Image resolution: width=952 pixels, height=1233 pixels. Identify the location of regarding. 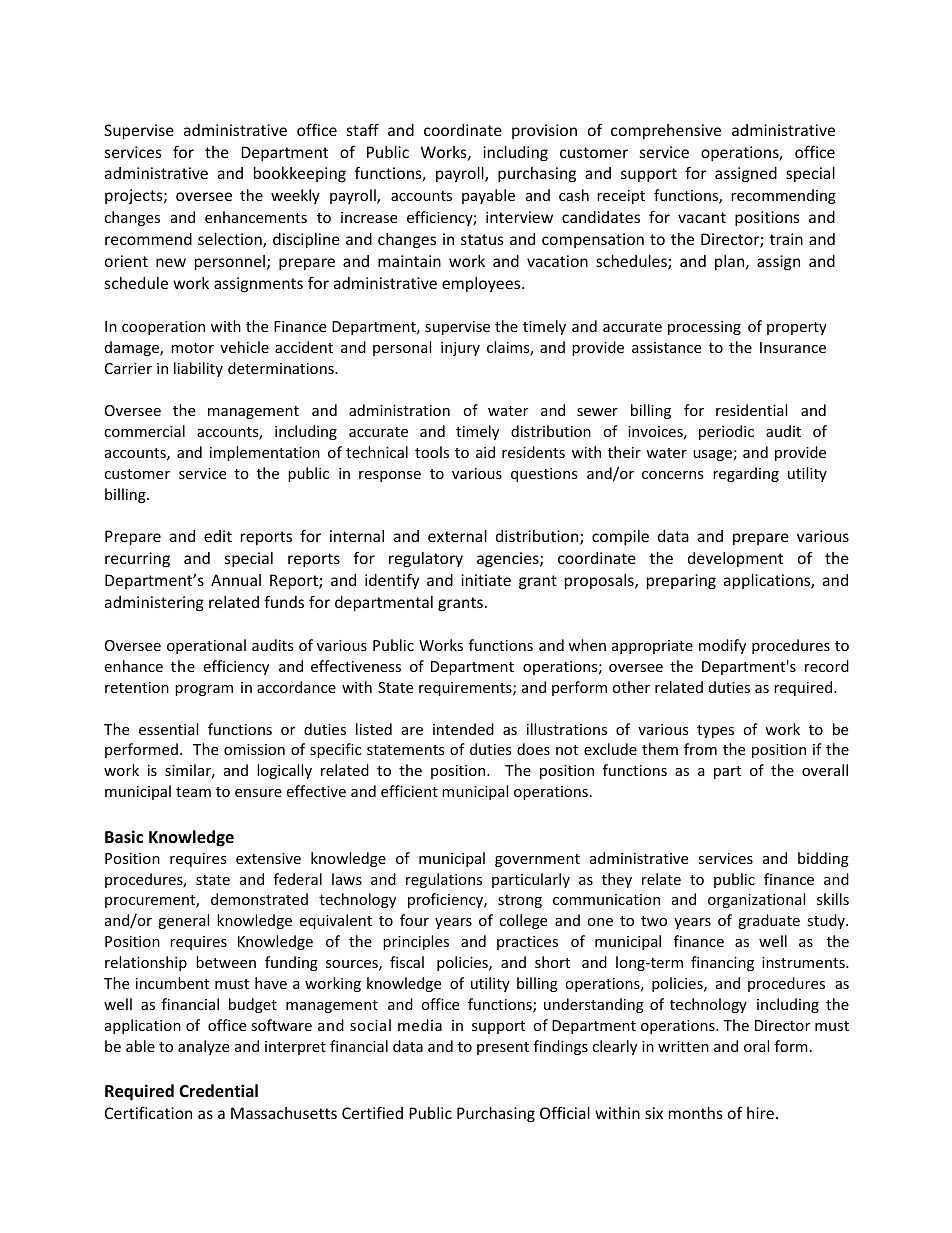
(746, 474).
